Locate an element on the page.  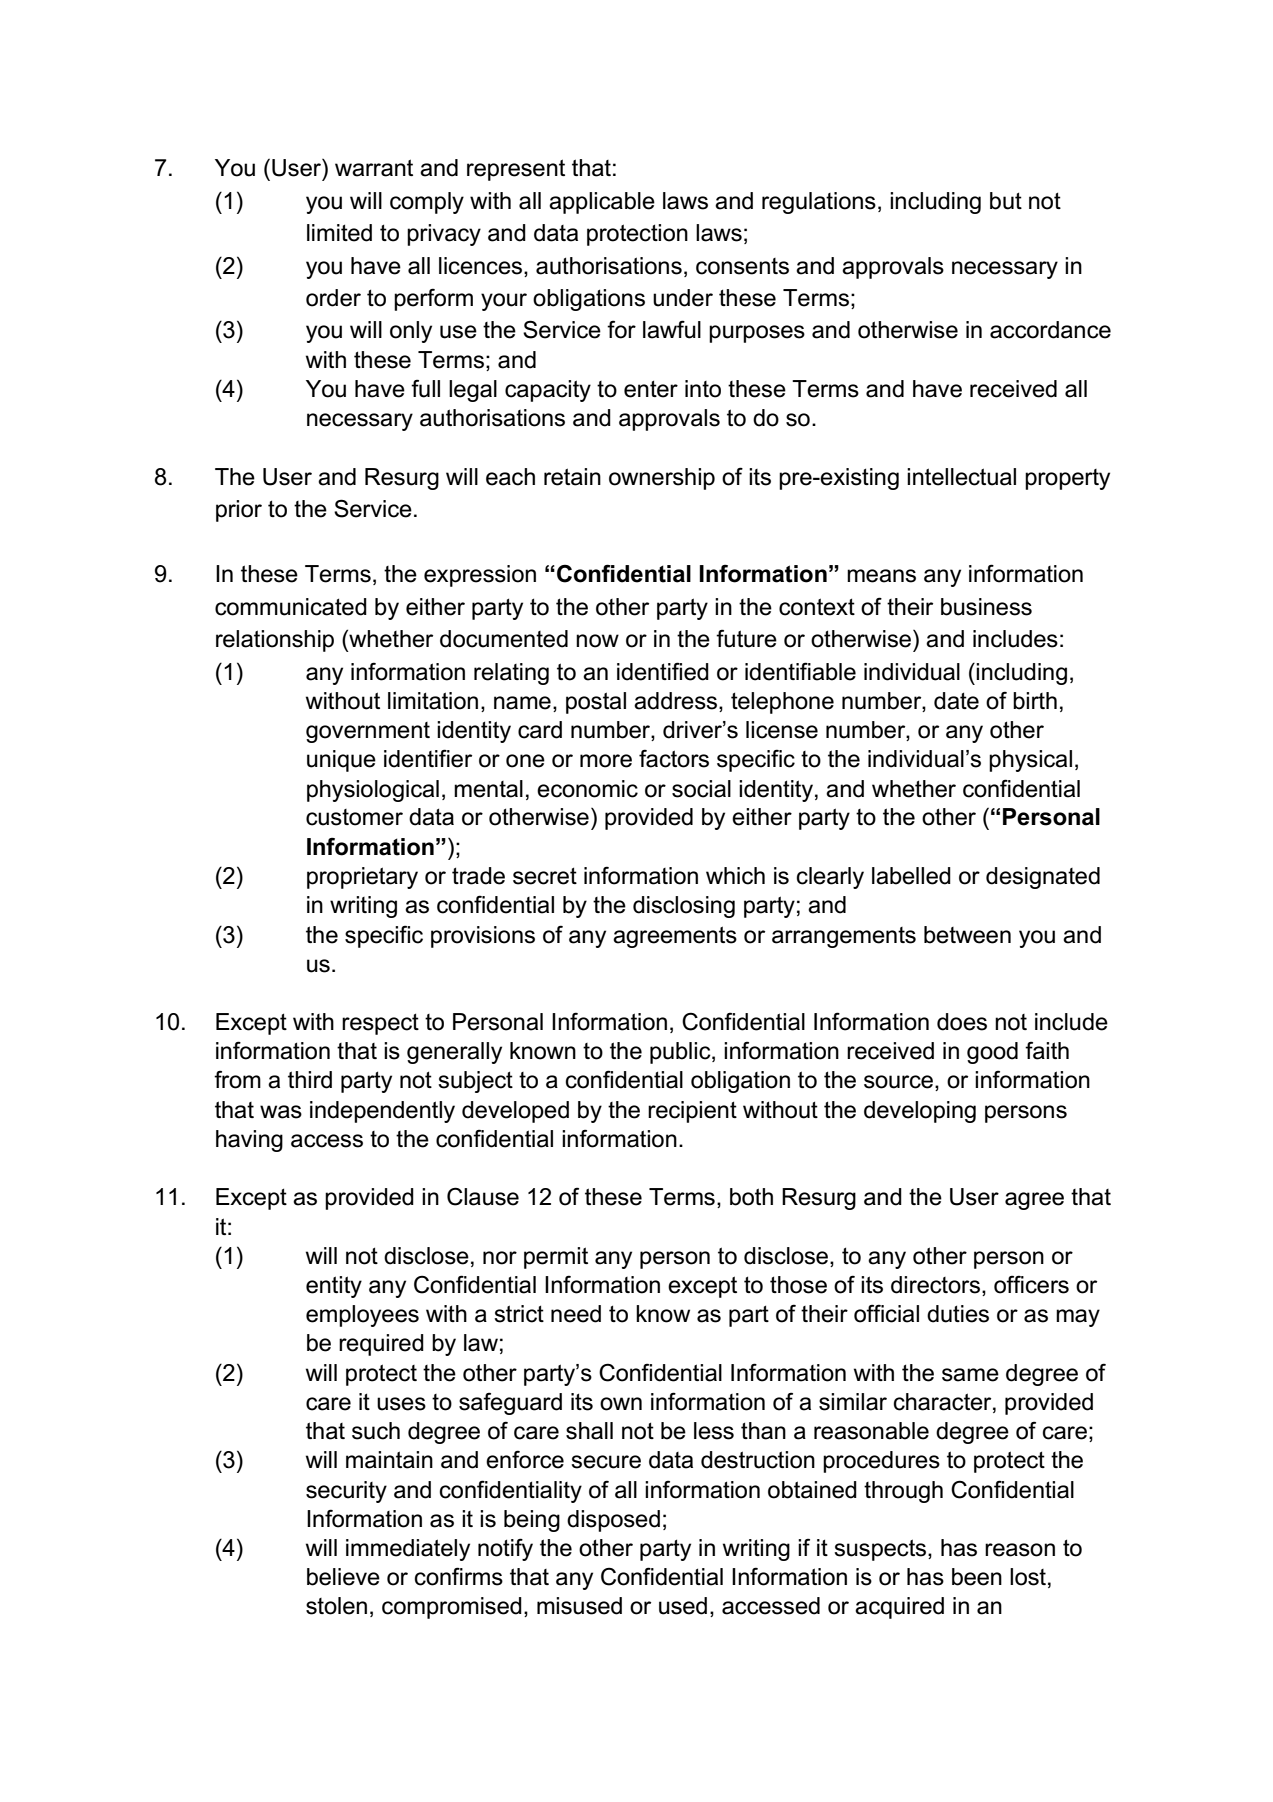
between is located at coordinates (967, 935).
